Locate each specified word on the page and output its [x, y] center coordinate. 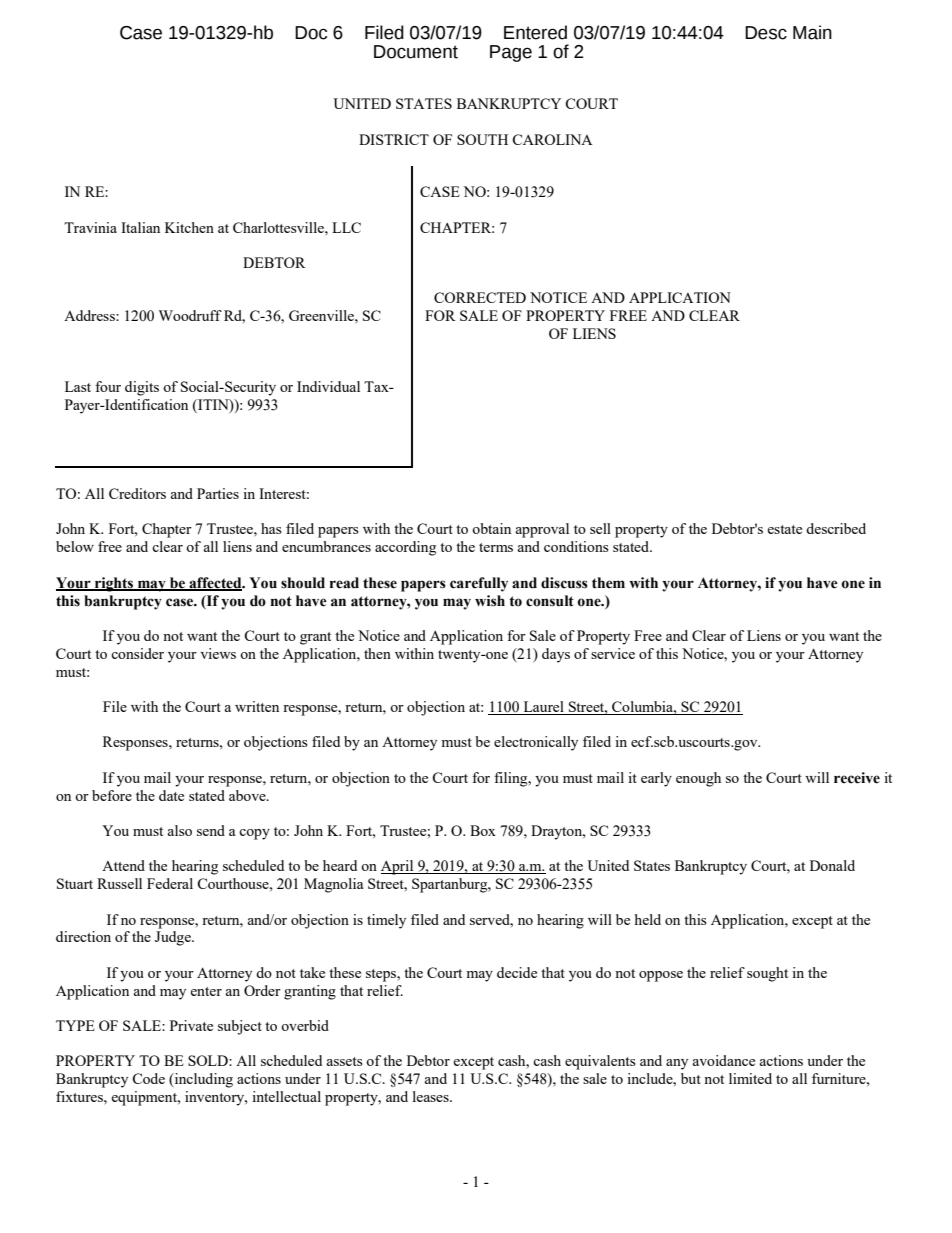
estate [784, 529]
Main [812, 32]
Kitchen [189, 227]
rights [114, 584]
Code [148, 1078]
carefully [479, 584]
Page [511, 53]
